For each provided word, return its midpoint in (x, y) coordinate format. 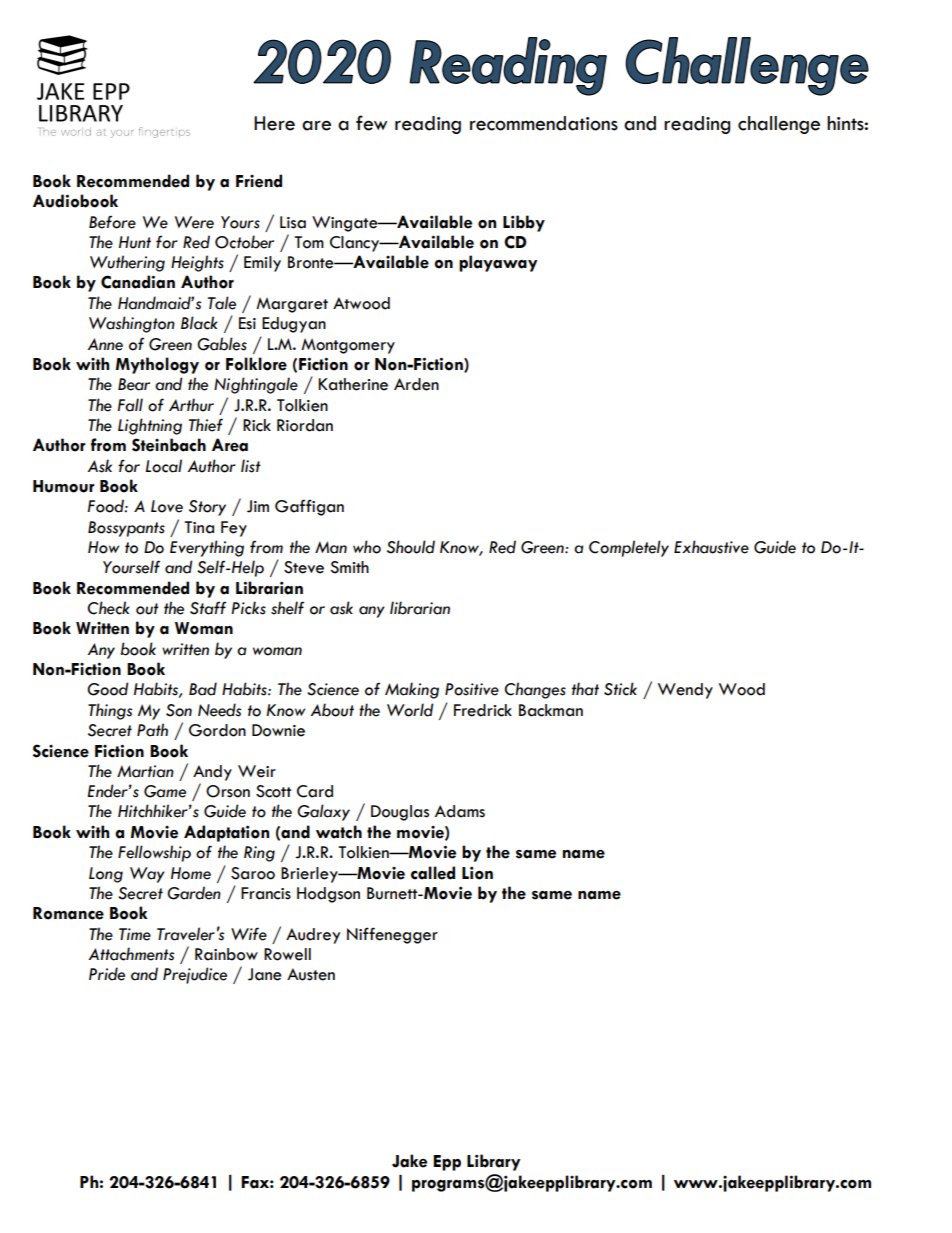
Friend (259, 181)
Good (107, 689)
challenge (779, 125)
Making (412, 690)
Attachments (131, 954)
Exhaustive (711, 547)
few (371, 123)
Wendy (685, 691)
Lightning (150, 426)
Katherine (353, 384)
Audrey (313, 936)
